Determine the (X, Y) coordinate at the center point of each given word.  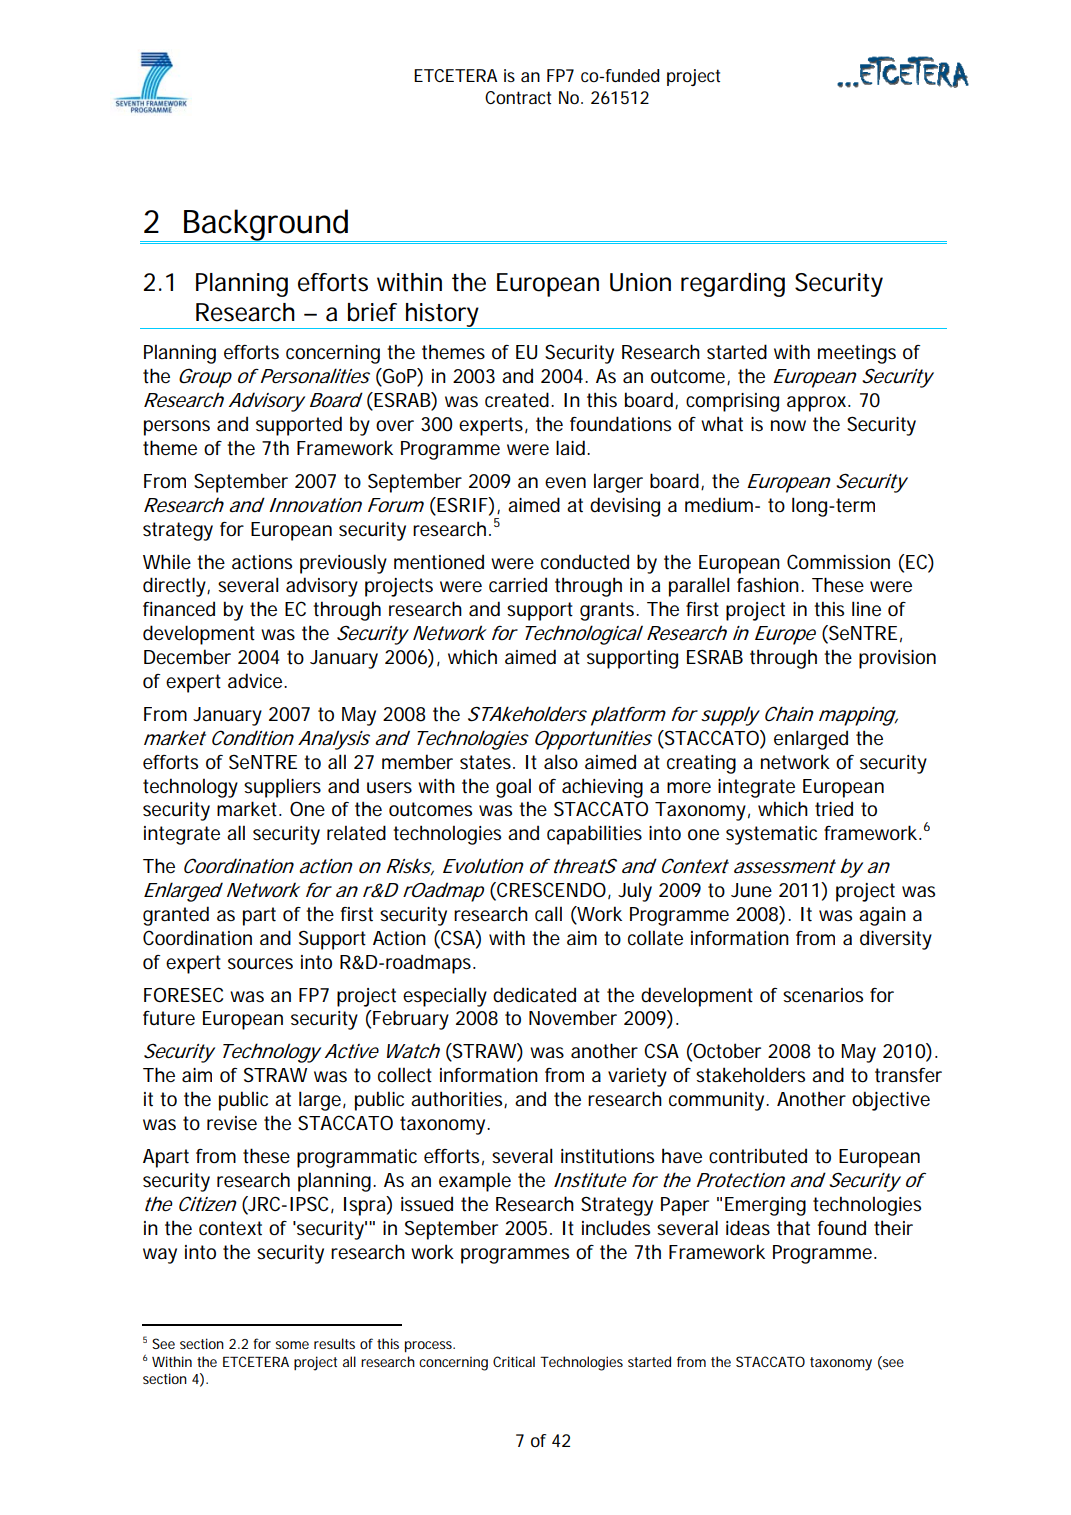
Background (266, 225)
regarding (733, 285)
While (167, 561)
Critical (514, 1361)
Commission (838, 562)
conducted (585, 562)
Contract (518, 98)
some (292, 1345)
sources (260, 964)
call (548, 914)
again (882, 916)
